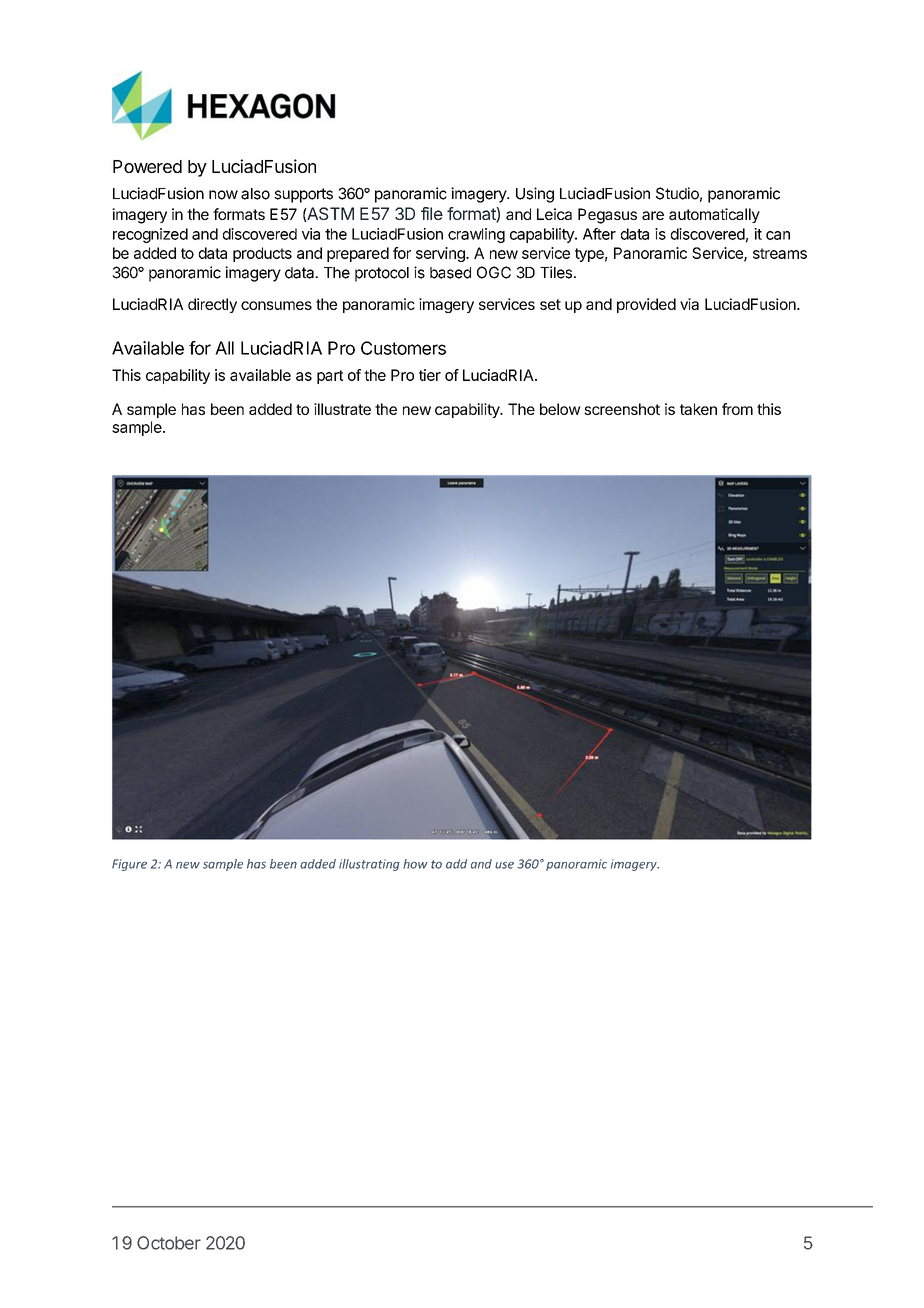  What do you see at coordinates (714, 215) in the screenshot?
I see `automatically` at bounding box center [714, 215].
